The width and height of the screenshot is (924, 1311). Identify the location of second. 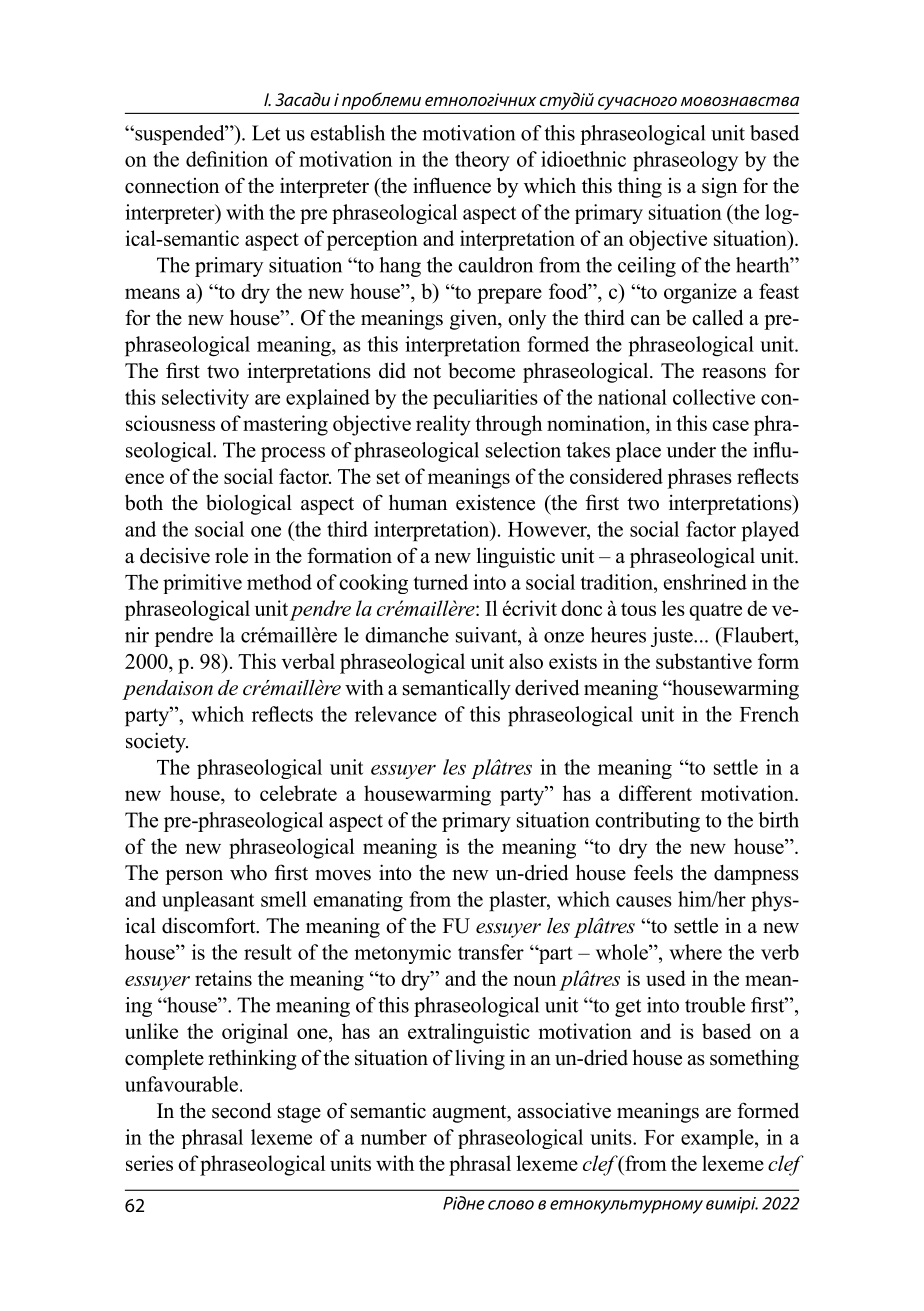
(241, 1110).
